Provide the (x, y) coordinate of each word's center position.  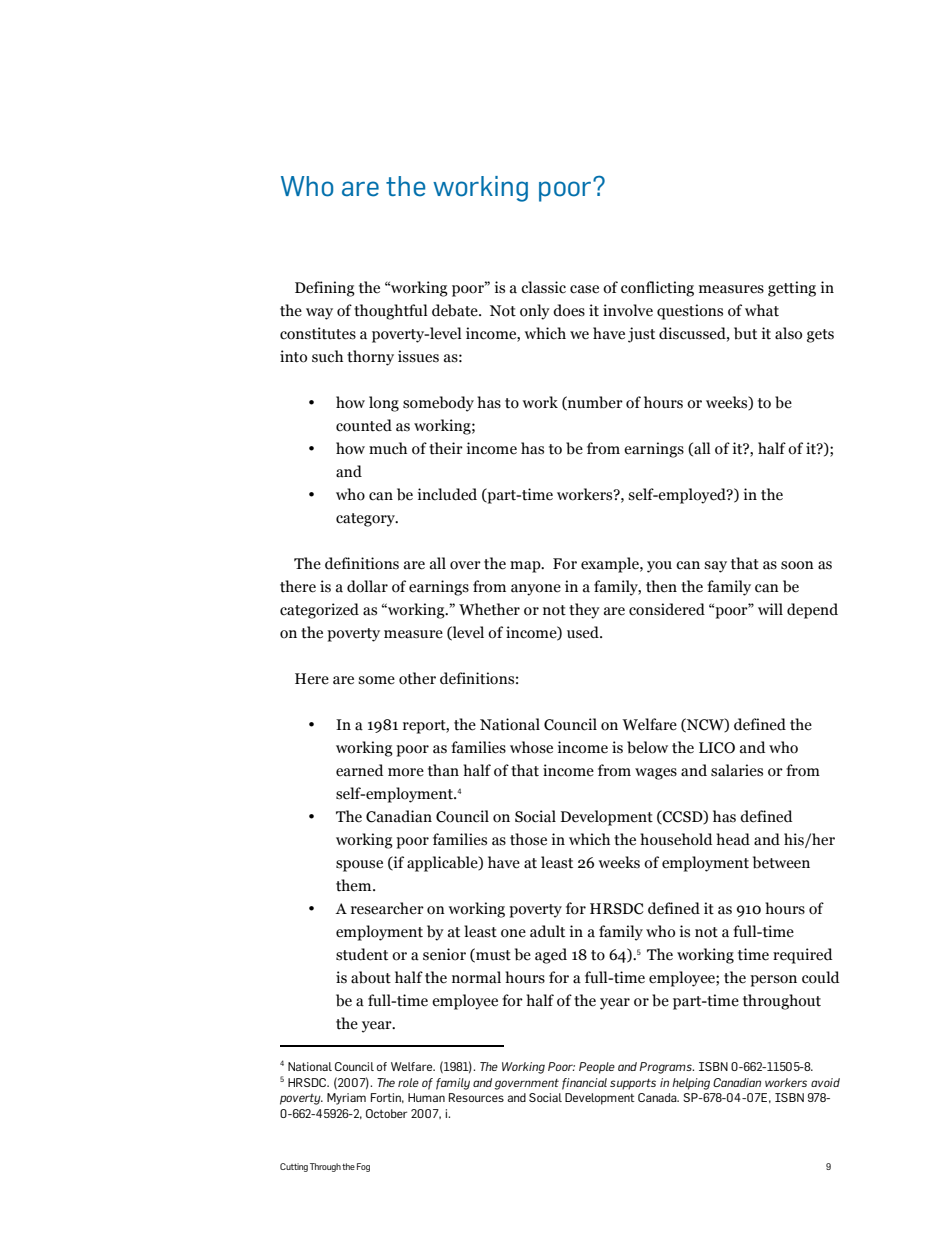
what (762, 310)
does (569, 310)
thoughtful (391, 312)
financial (584, 1084)
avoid (825, 1082)
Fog (363, 1167)
